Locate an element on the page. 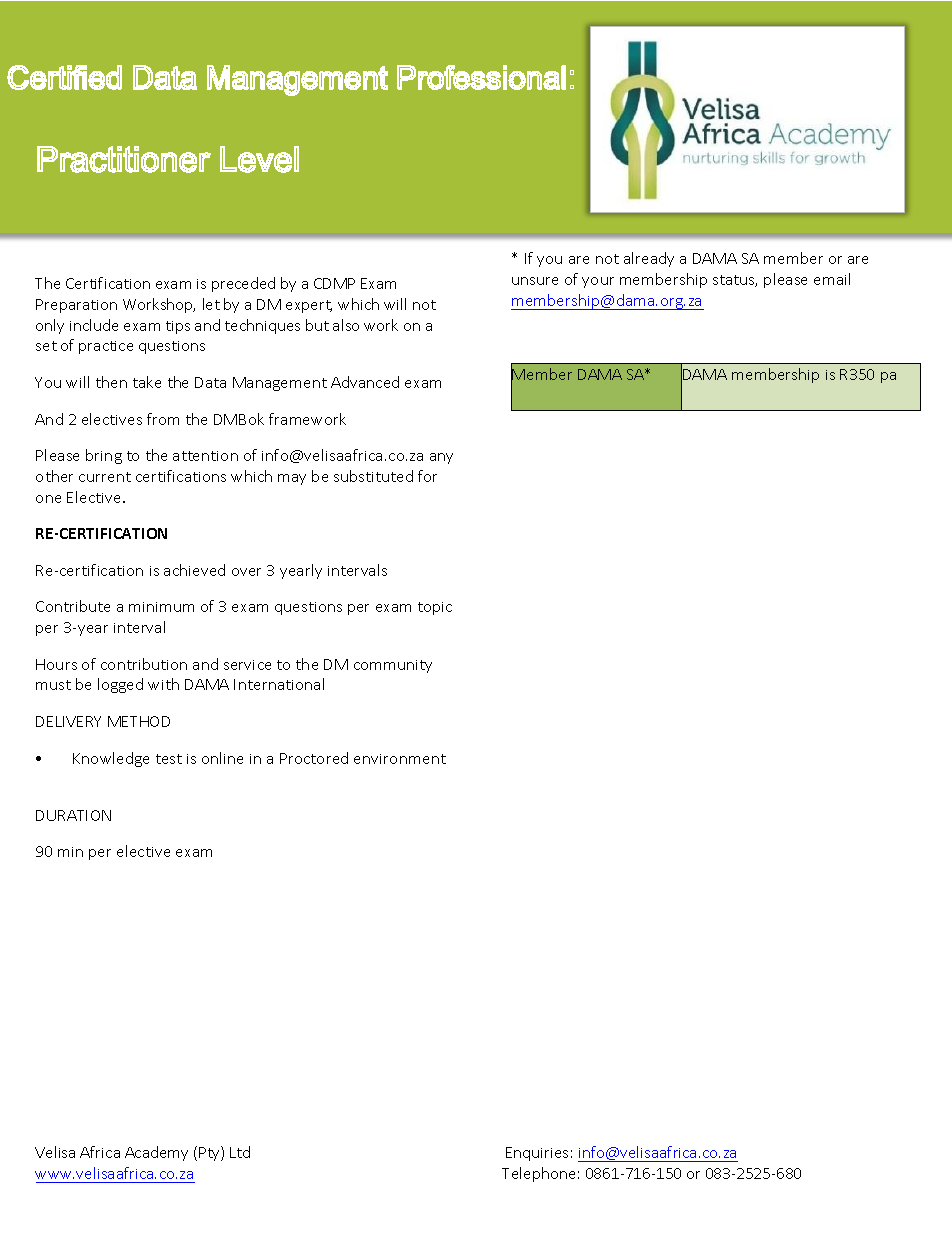  environment is located at coordinates (400, 759).
